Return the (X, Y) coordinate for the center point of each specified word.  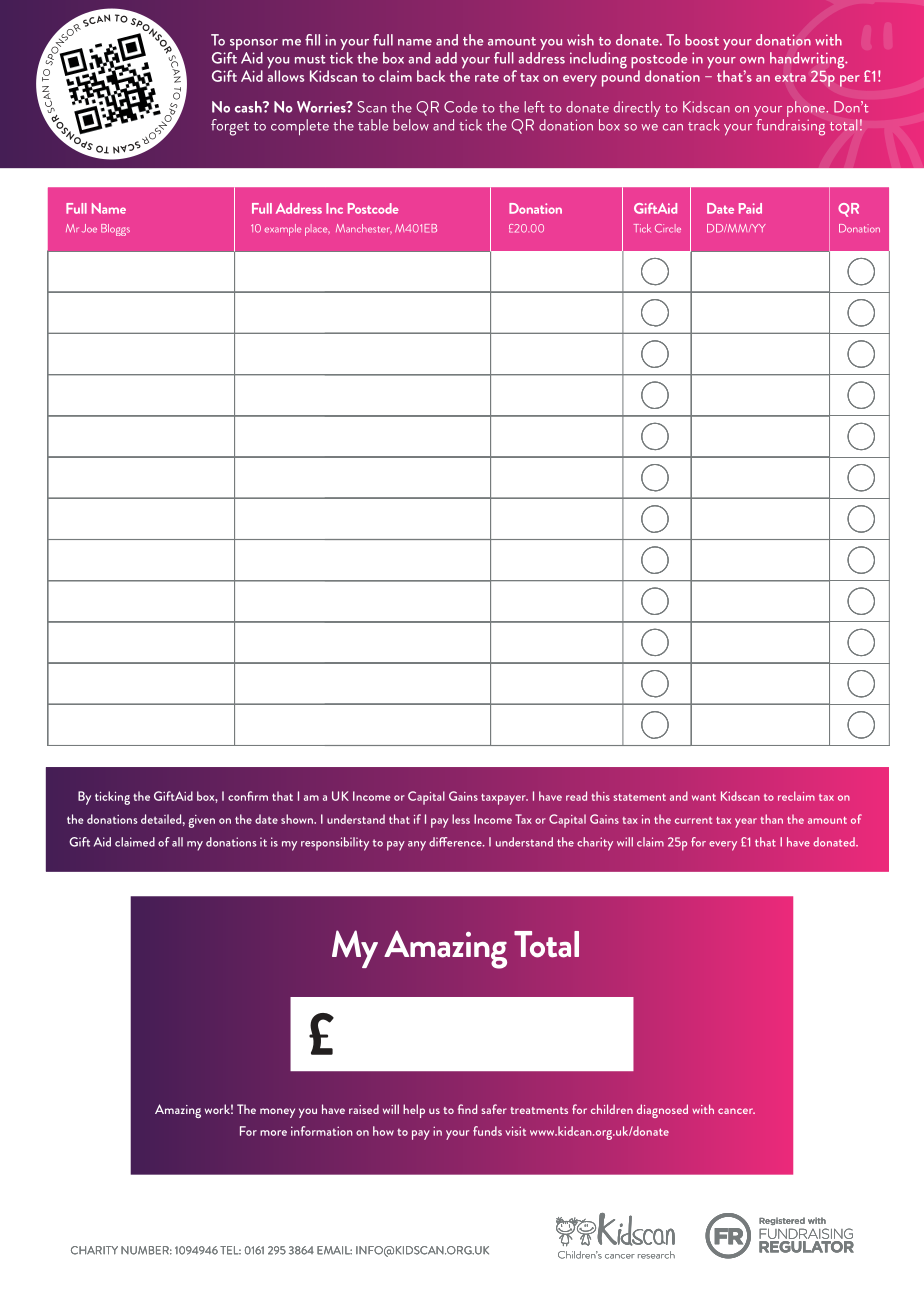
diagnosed (662, 1111)
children (612, 1109)
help (414, 1111)
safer (494, 1109)
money (277, 1113)
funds (487, 1131)
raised (364, 1109)
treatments (539, 1110)
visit (515, 1131)
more (273, 1133)
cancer (736, 1111)
